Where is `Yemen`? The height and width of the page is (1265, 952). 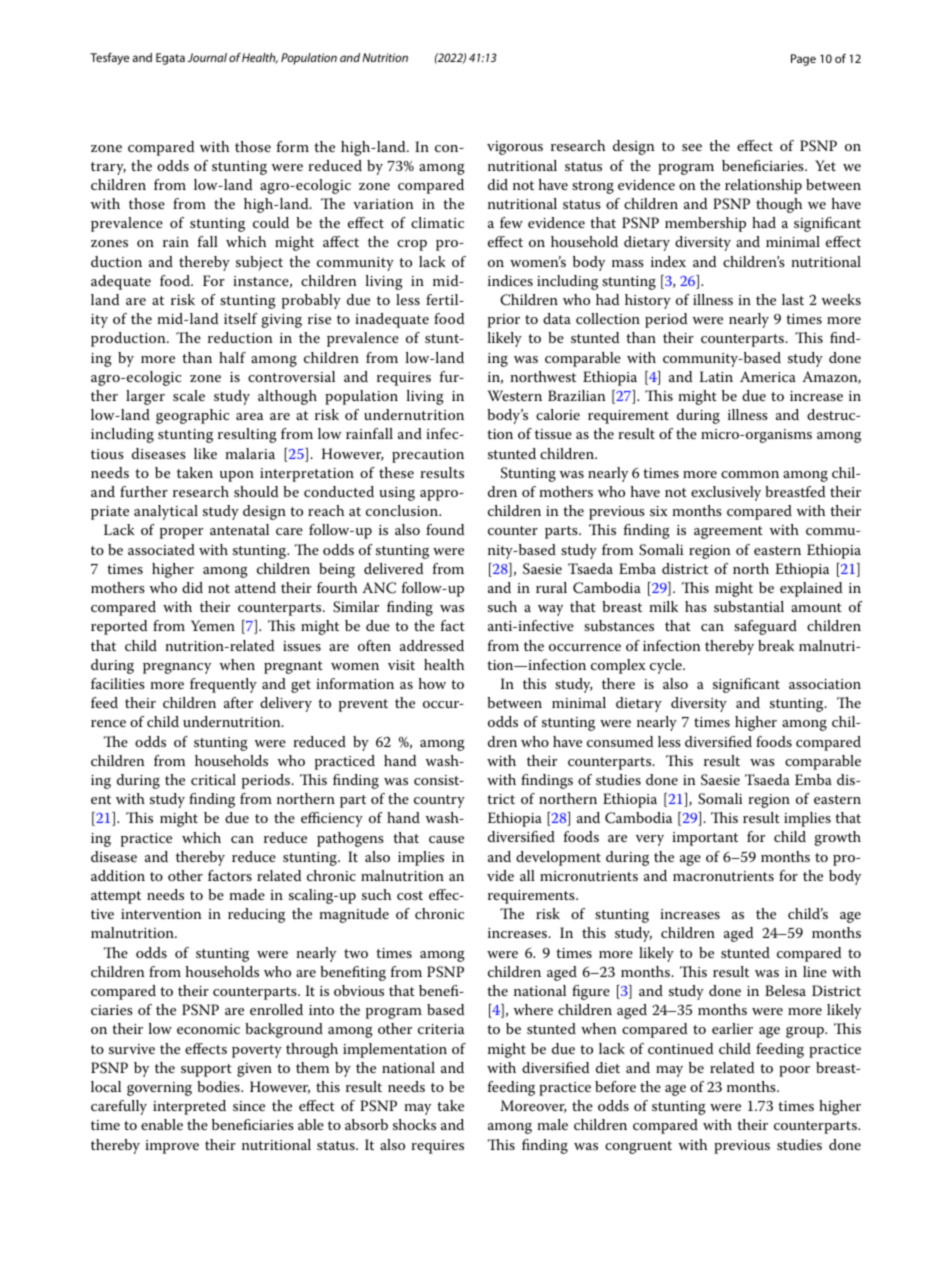 Yemen is located at coordinates (213, 625).
